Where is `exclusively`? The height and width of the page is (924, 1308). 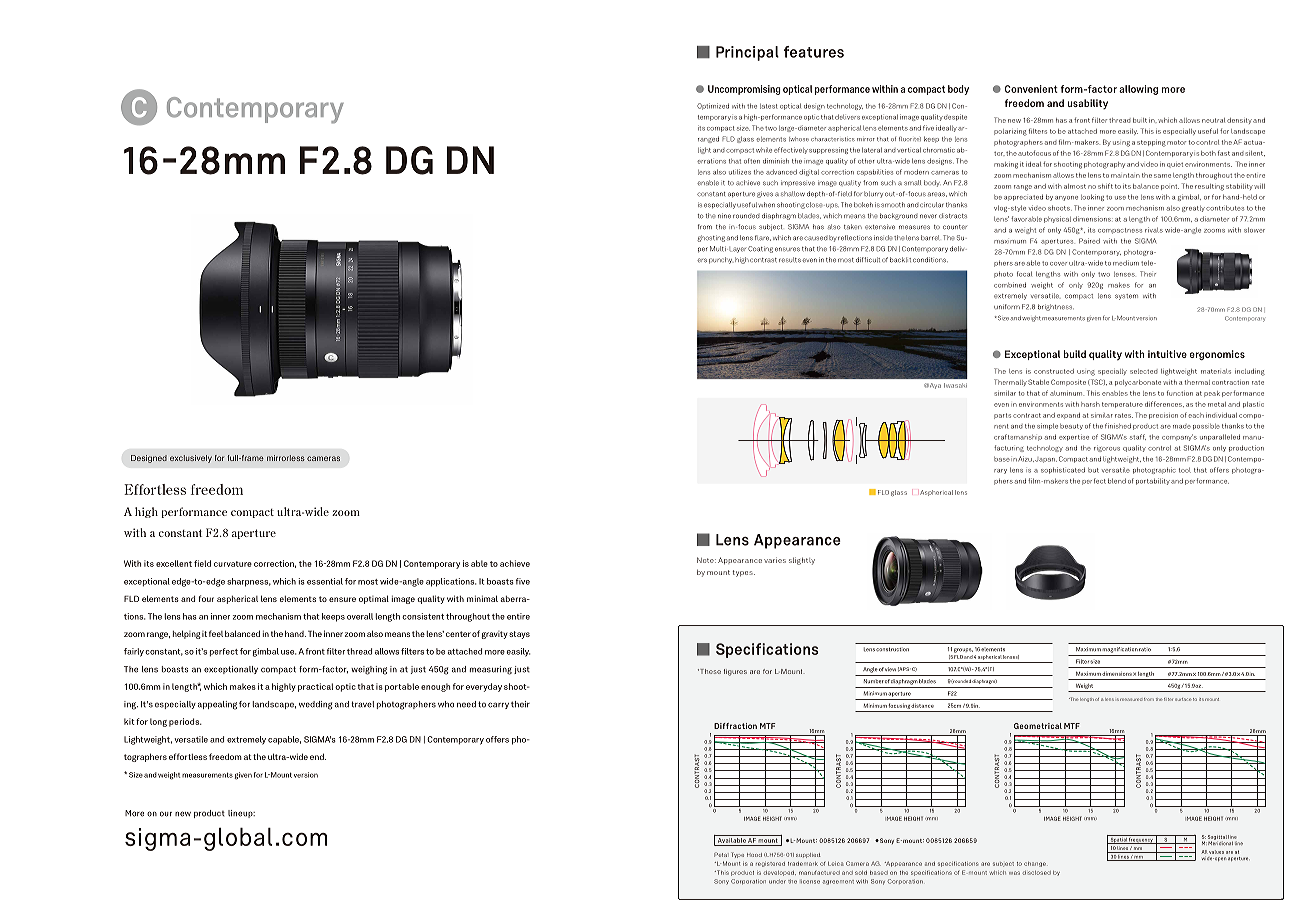 exclusively is located at coordinates (191, 459).
